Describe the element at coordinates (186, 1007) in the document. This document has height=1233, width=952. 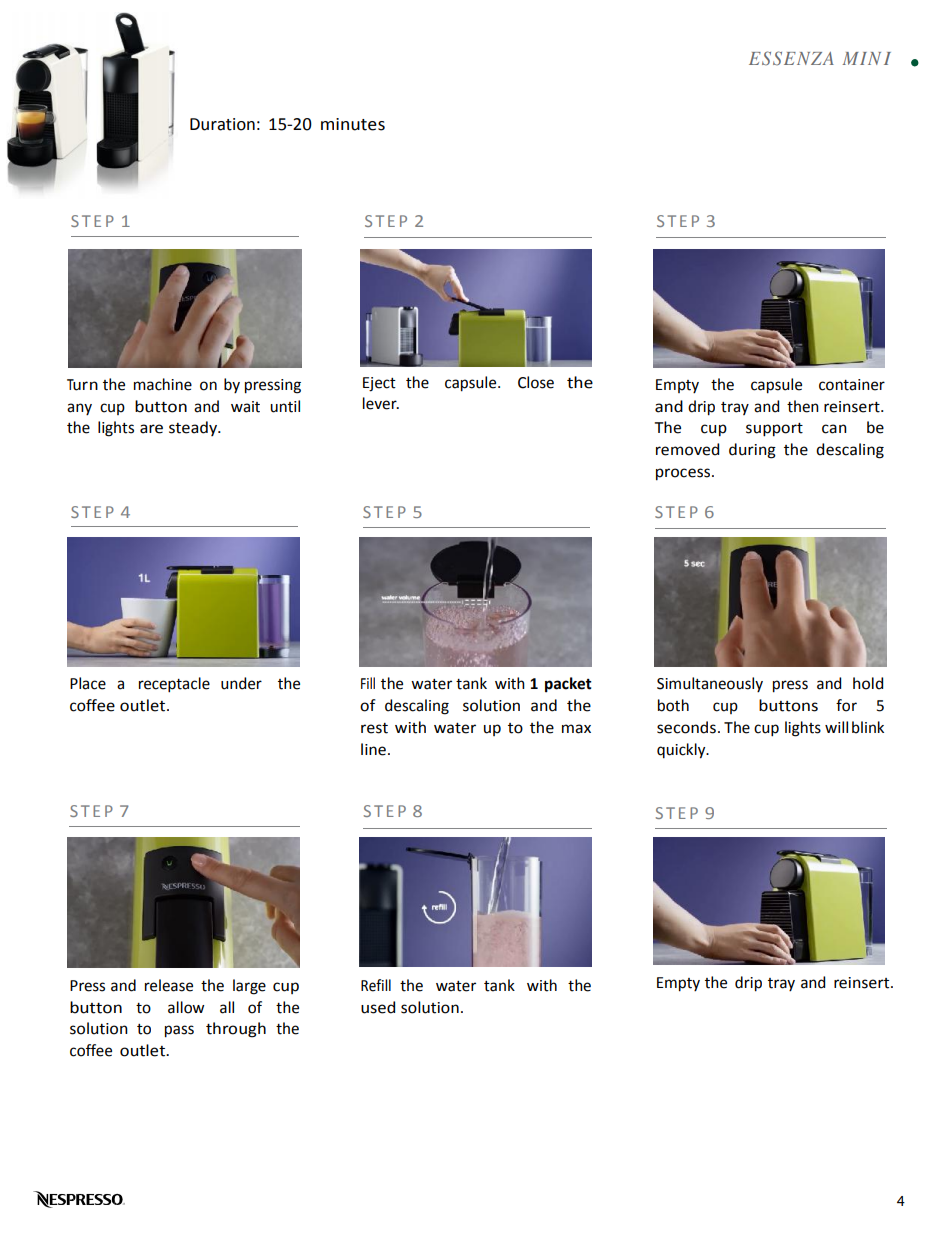
I see `allow` at that location.
